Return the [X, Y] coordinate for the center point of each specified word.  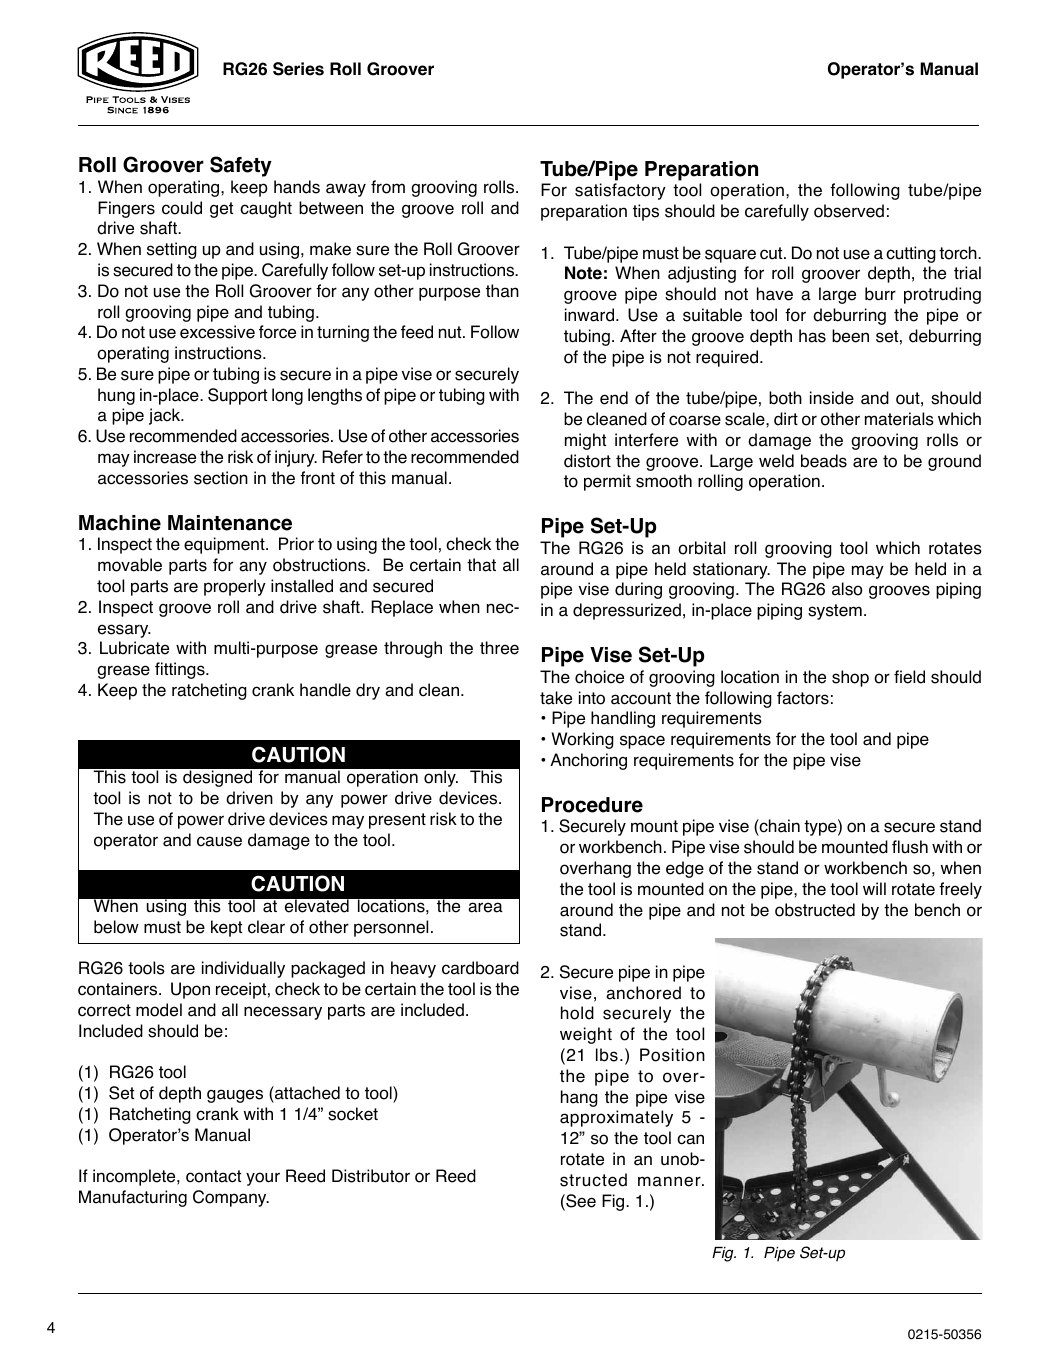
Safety [241, 166]
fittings [181, 670]
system [835, 612]
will [874, 888]
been [850, 336]
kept [226, 928]
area [485, 907]
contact [213, 1176]
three [499, 648]
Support [237, 396]
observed [849, 211]
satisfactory [620, 191]
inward [589, 315]
